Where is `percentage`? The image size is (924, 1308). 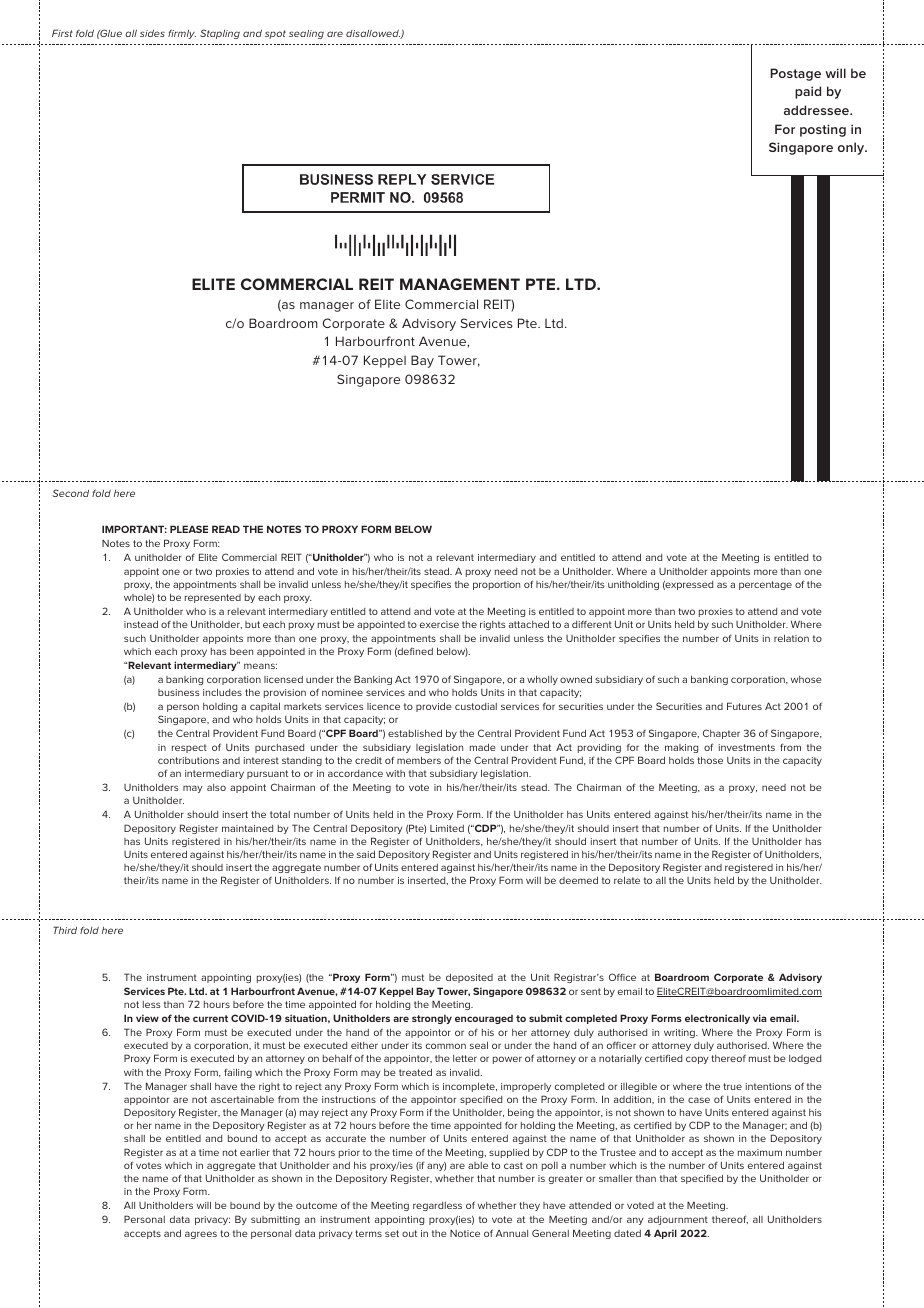
percentage is located at coordinates (765, 585).
